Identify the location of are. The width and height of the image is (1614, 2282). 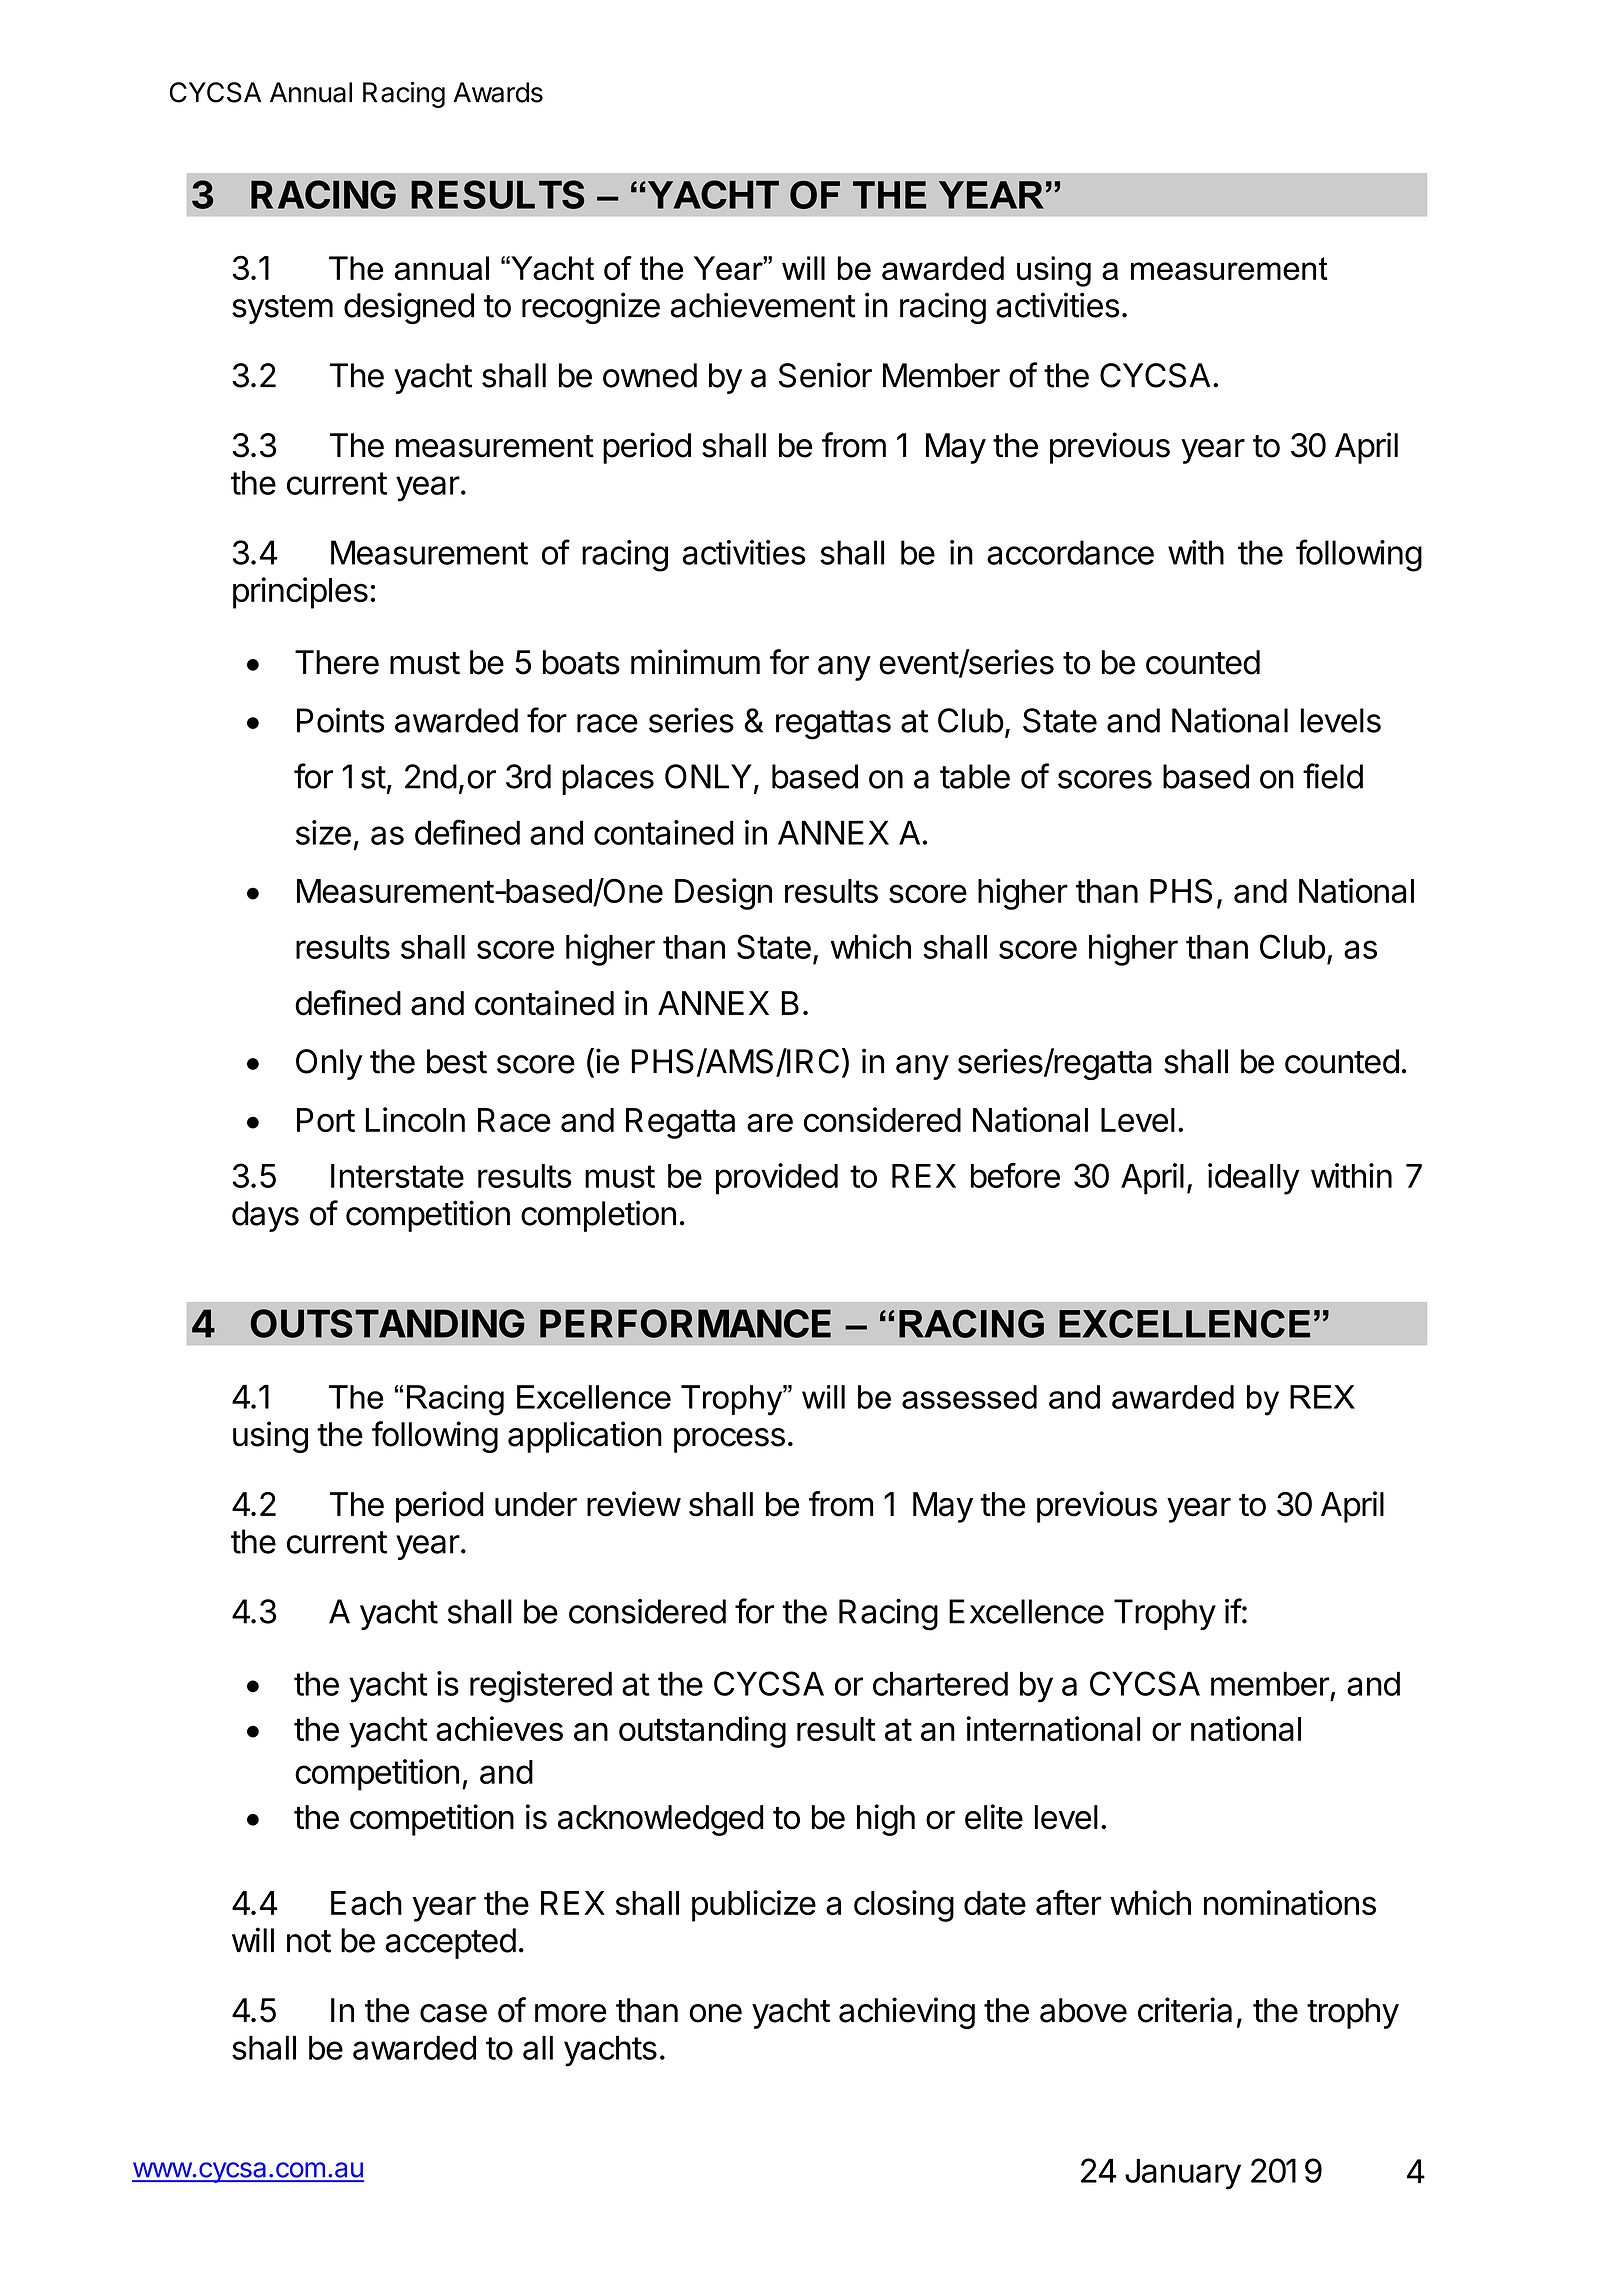
(770, 1122).
